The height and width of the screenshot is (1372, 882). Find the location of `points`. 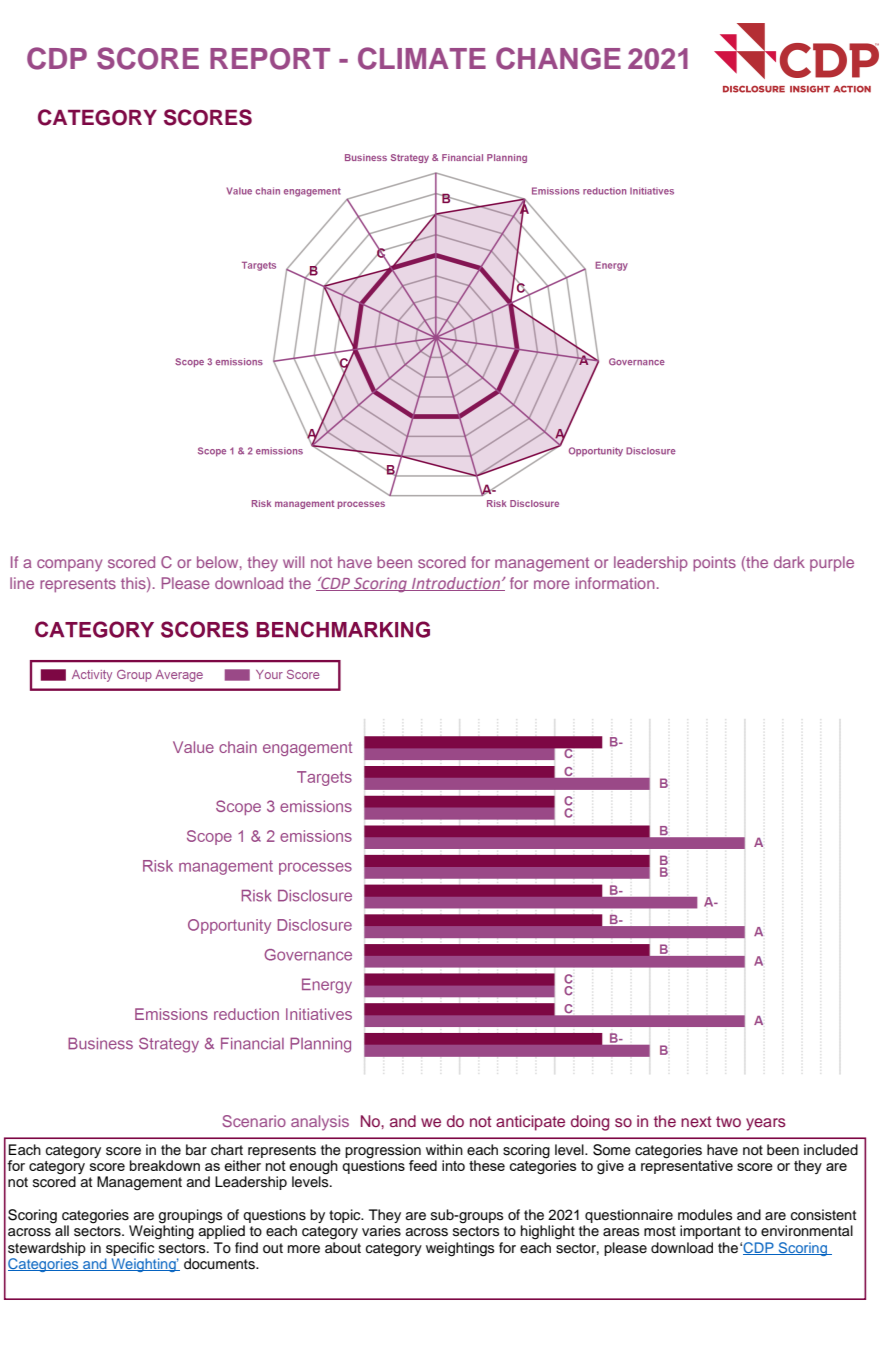

points is located at coordinates (714, 564).
